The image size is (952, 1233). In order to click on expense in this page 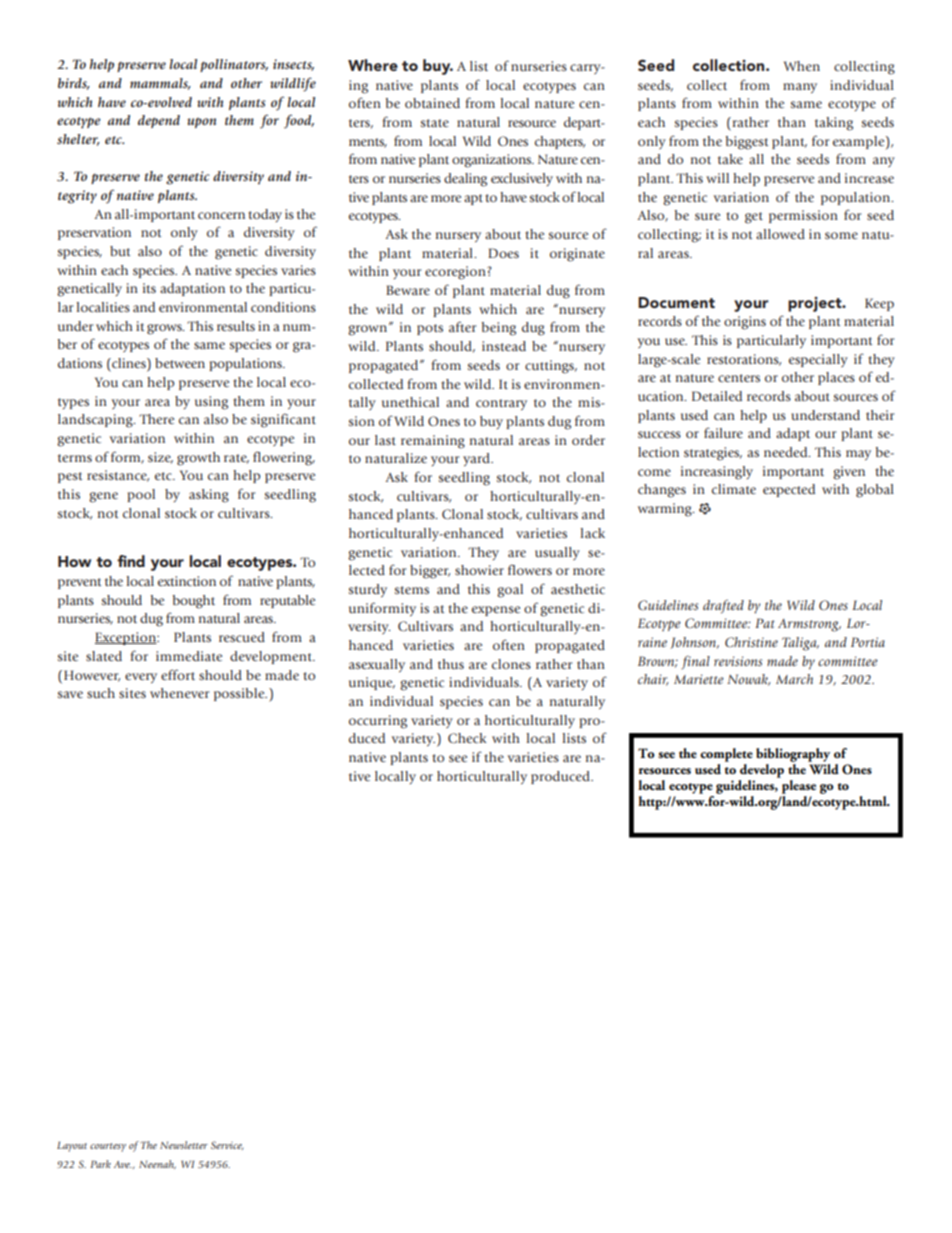, I will do `click(496, 611)`.
